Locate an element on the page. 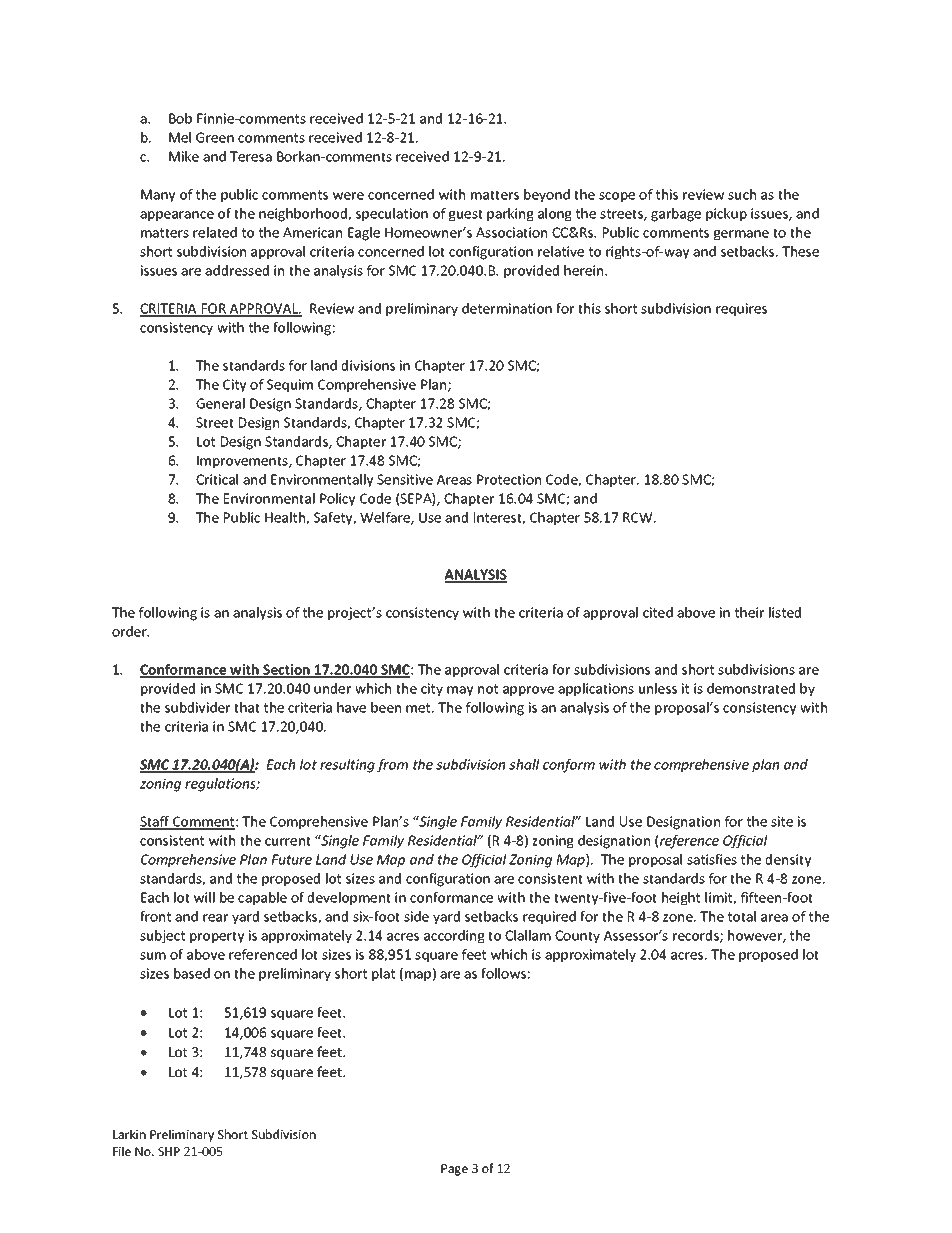 The width and height of the image is (952, 1233). guest is located at coordinates (466, 215).
